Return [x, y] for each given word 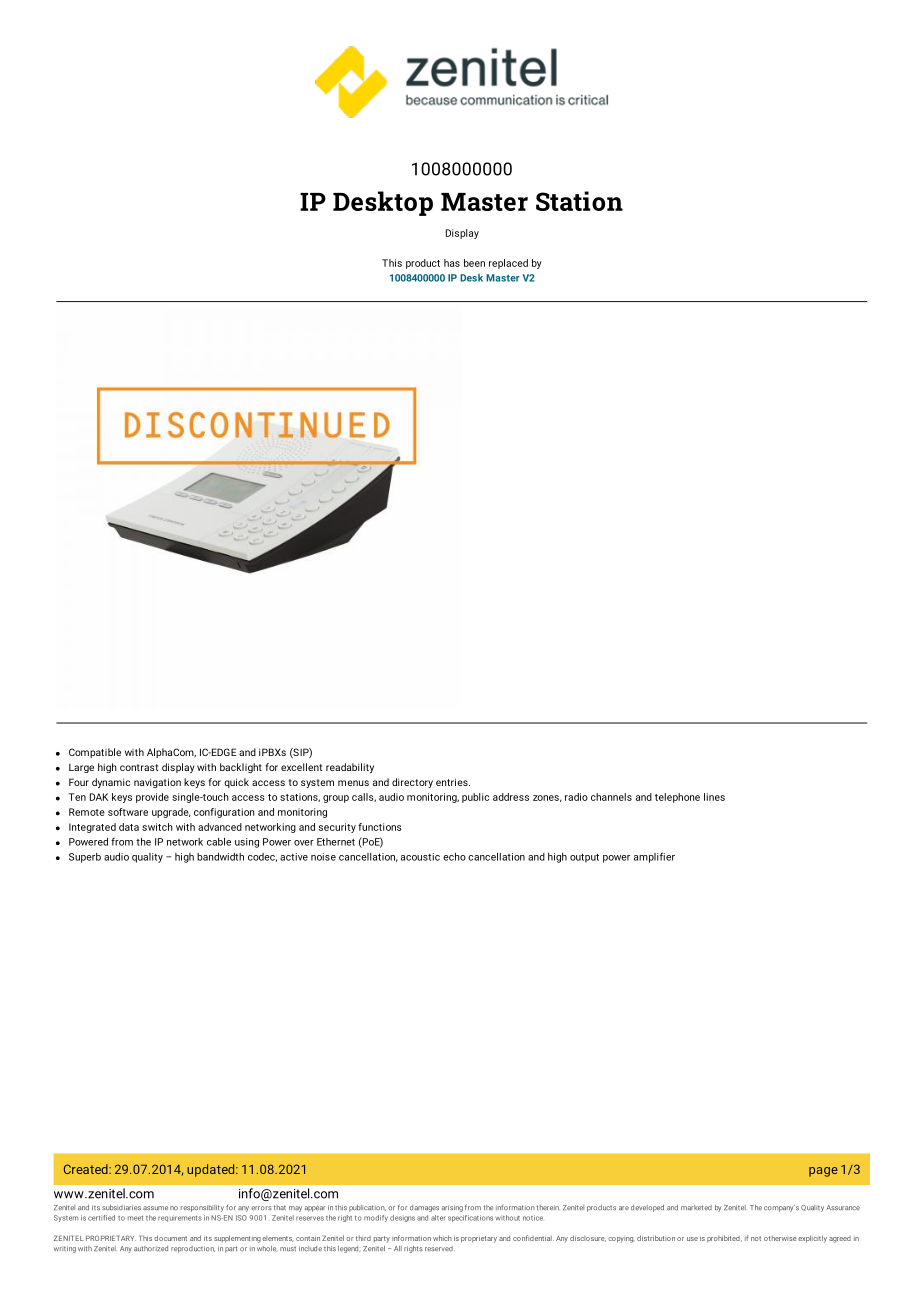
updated [212, 1170]
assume [155, 1208]
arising [452, 1208]
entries [453, 782]
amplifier [654, 857]
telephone [677, 798]
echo [454, 857]
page [823, 1172]
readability [350, 768]
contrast [139, 767]
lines [714, 797]
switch [157, 827]
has [452, 263]
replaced [508, 264]
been [474, 263]
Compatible [95, 753]
